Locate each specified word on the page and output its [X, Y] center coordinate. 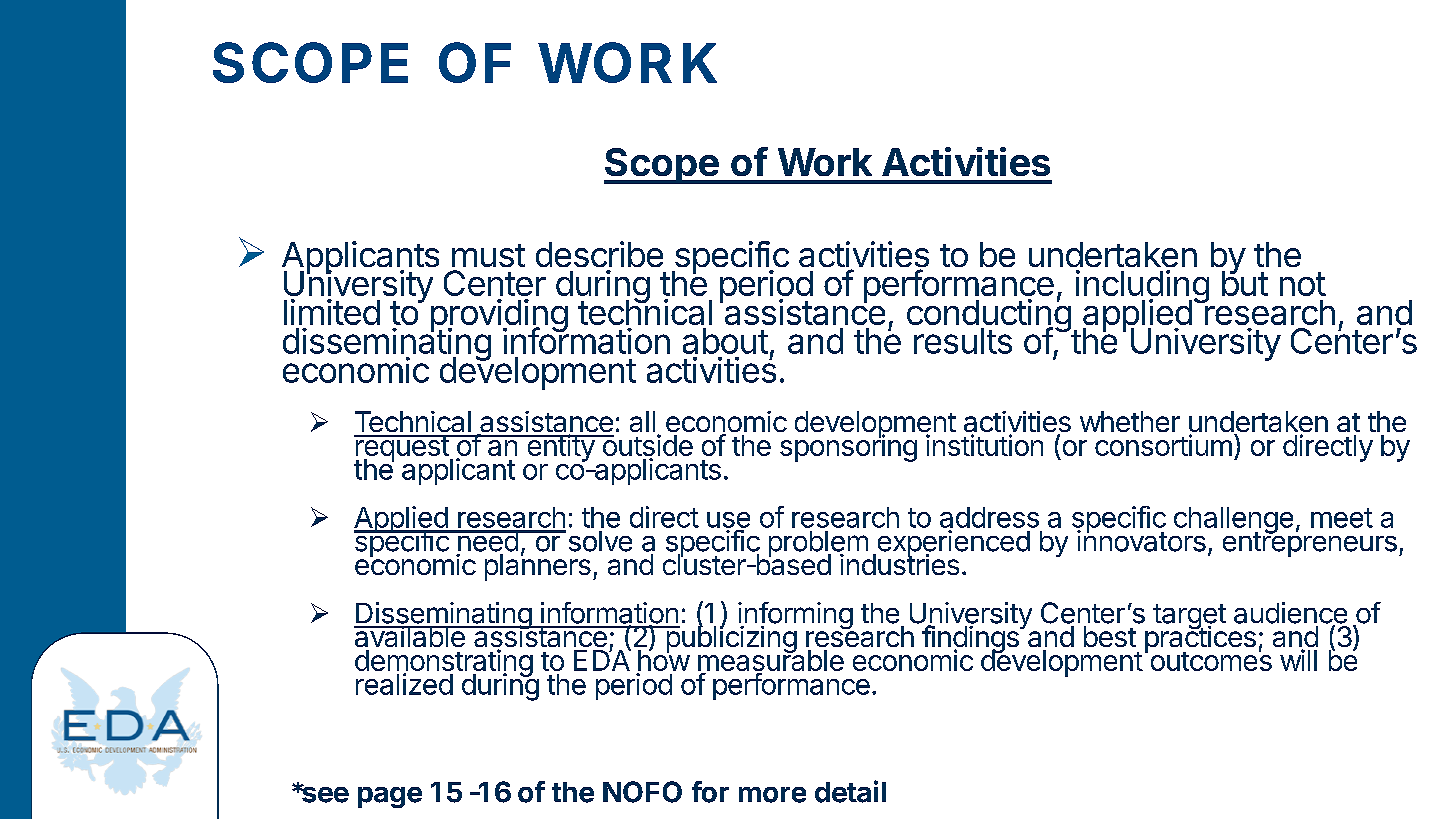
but [1245, 282]
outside [646, 446]
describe [599, 254]
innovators [1141, 540]
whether [1130, 421]
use [728, 520]
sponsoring [848, 447]
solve [600, 541]
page [390, 797]
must [488, 255]
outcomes [1211, 660]
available [410, 636]
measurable [771, 661]
